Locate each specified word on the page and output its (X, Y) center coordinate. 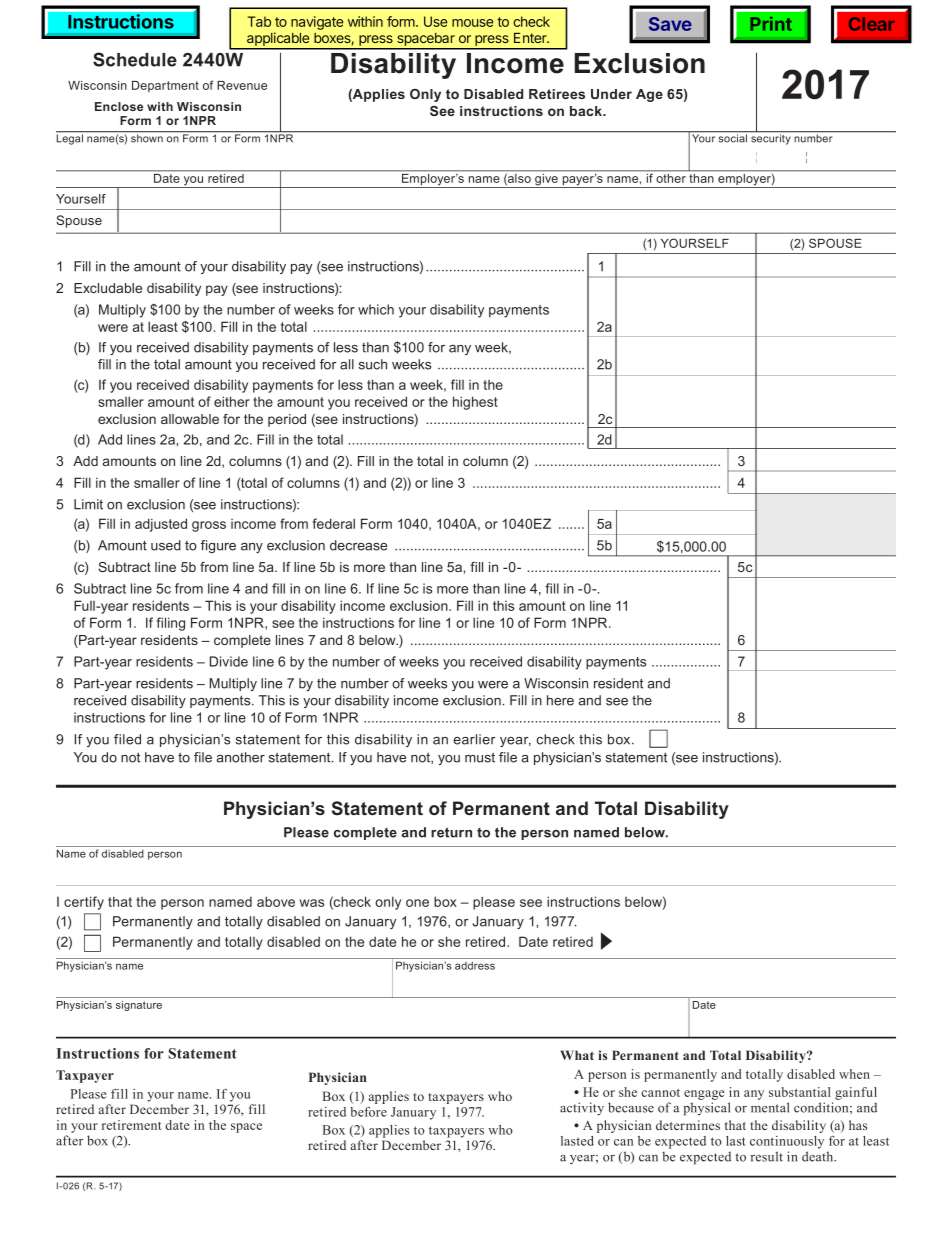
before (368, 1112)
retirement (132, 1125)
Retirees (557, 94)
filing (171, 624)
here (560, 700)
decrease (358, 545)
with (160, 106)
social (733, 137)
